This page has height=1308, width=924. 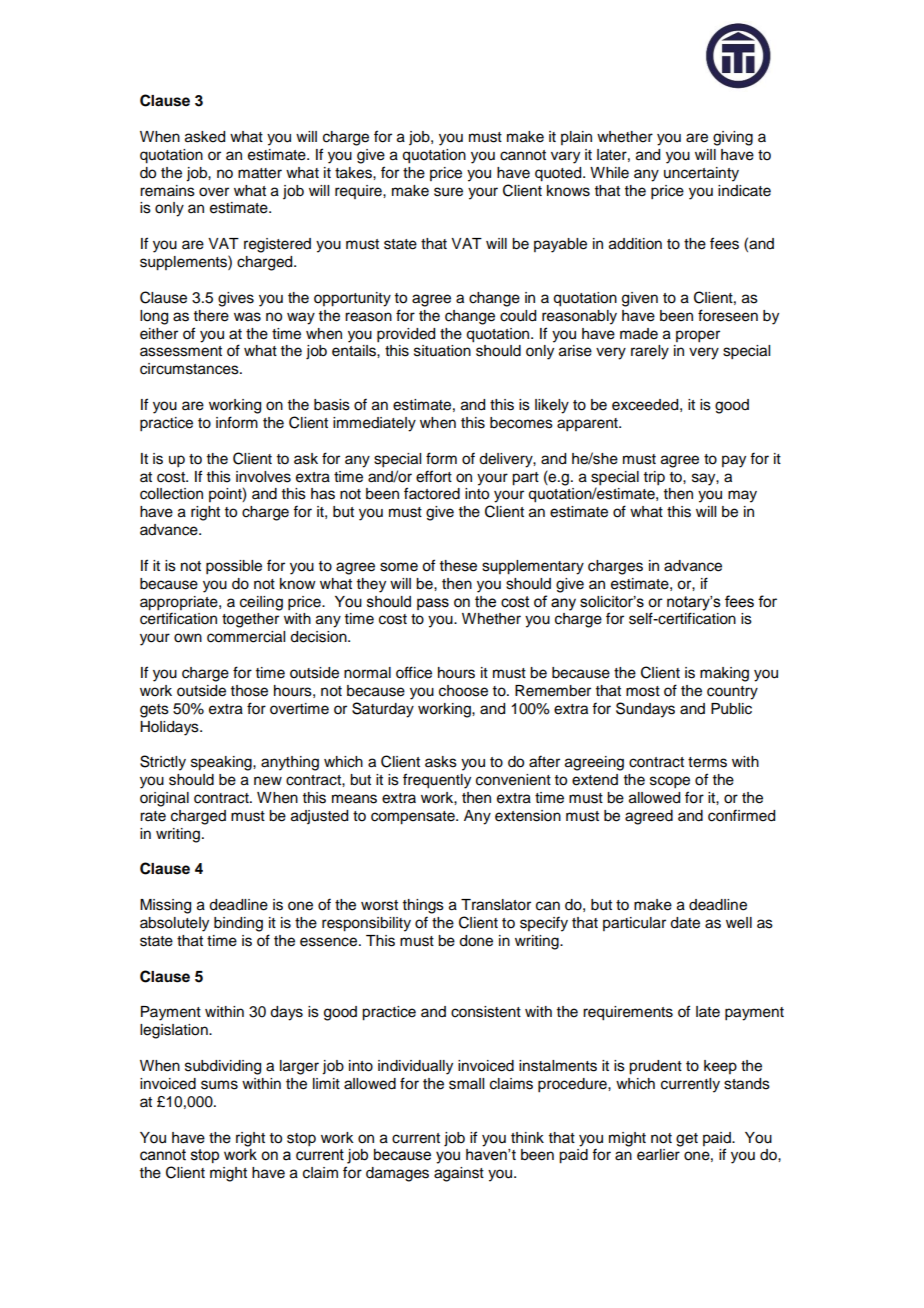 What do you see at coordinates (190, 369) in the page?
I see `circumstances` at bounding box center [190, 369].
